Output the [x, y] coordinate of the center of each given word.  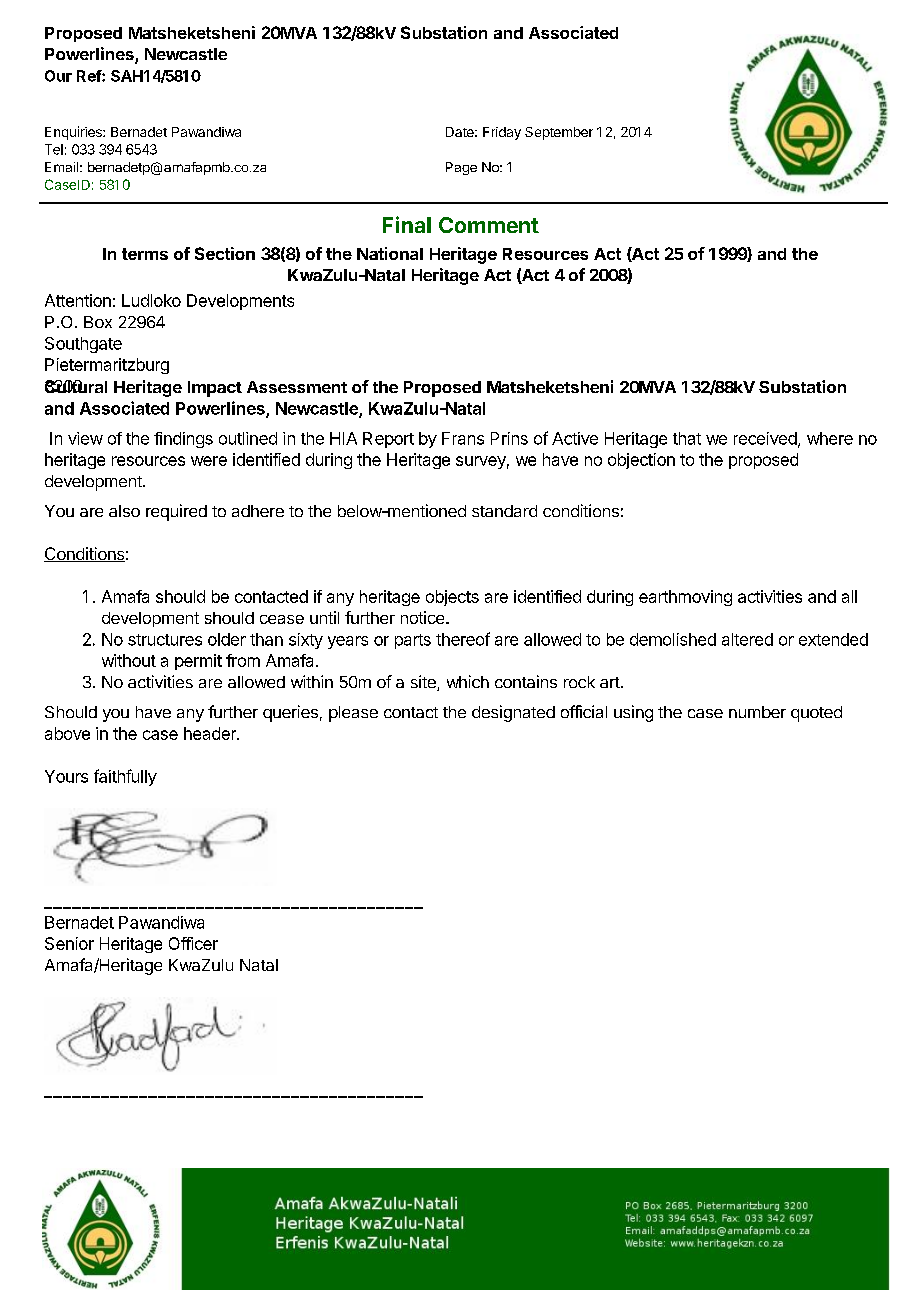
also [124, 511]
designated [513, 713]
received [765, 438]
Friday [502, 133]
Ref [90, 76]
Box [98, 322]
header [211, 733]
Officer [193, 943]
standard [504, 511]
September [559, 133]
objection [641, 461]
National [390, 253]
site [424, 683]
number [757, 712]
